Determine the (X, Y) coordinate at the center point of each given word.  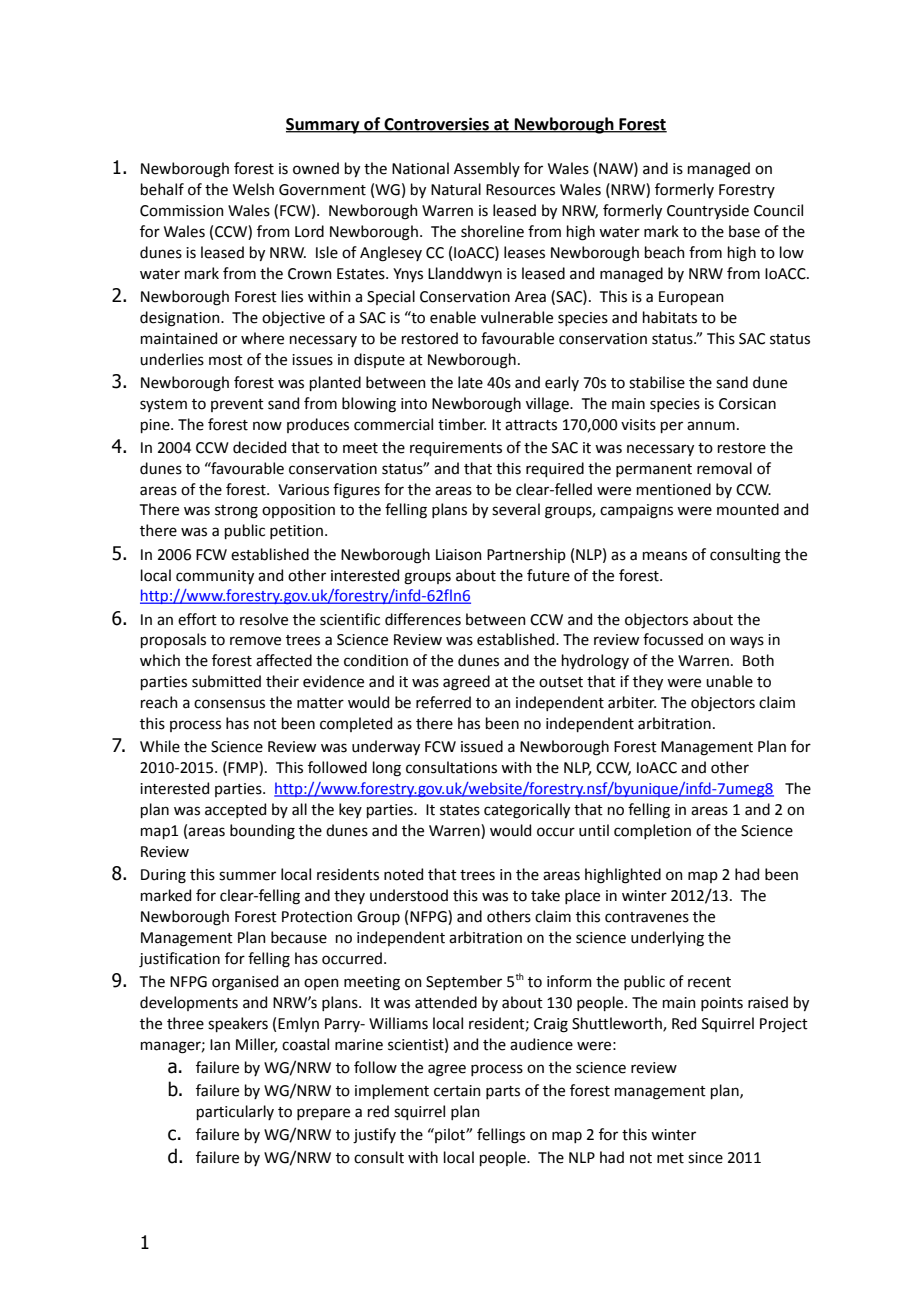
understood (409, 895)
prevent (237, 405)
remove (255, 641)
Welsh (253, 189)
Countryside (708, 211)
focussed (673, 639)
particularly (235, 1112)
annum (711, 426)
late (470, 382)
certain (457, 1091)
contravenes (647, 917)
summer (247, 876)
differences (423, 619)
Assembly (487, 169)
